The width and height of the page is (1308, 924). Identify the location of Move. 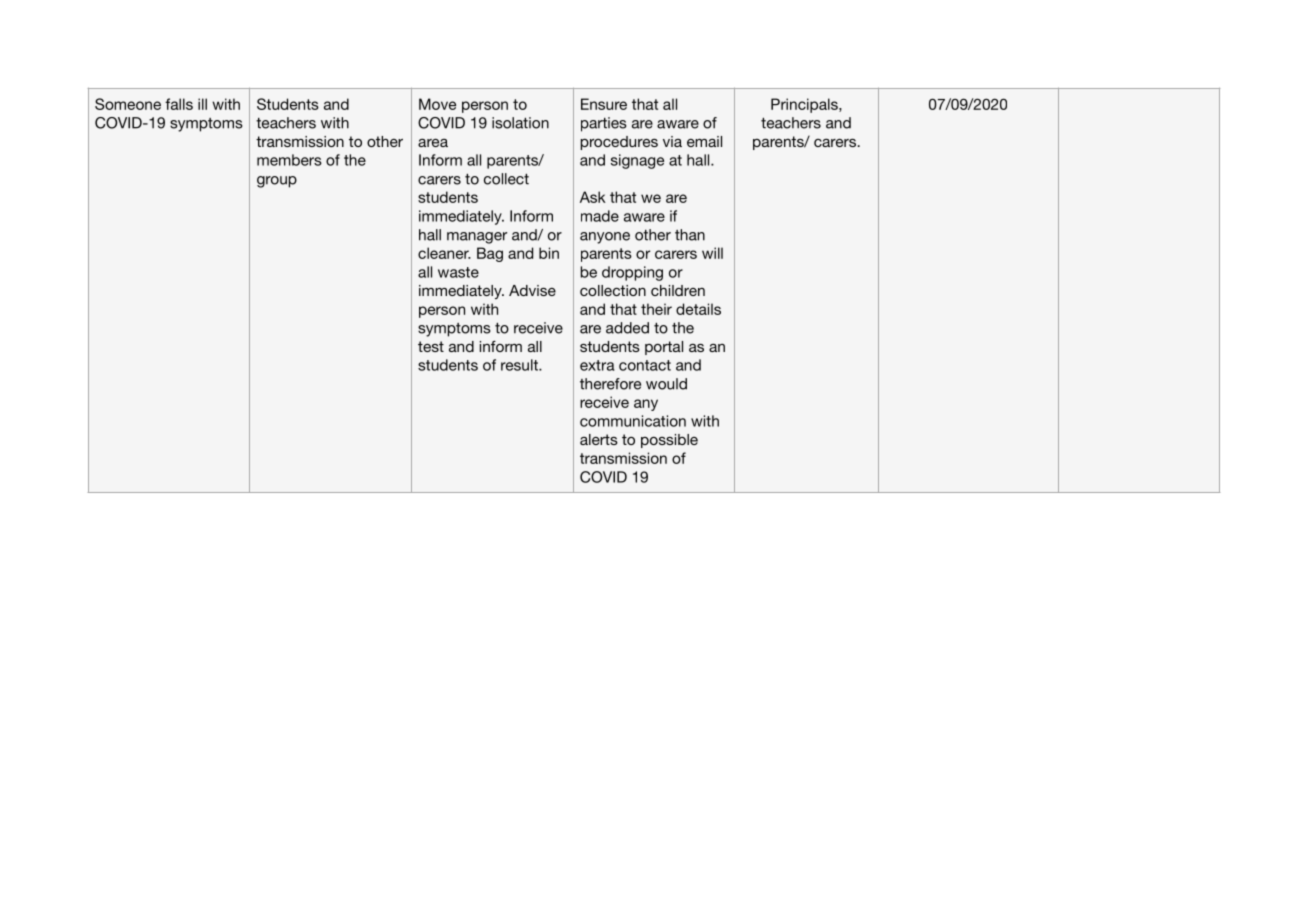
(437, 104).
